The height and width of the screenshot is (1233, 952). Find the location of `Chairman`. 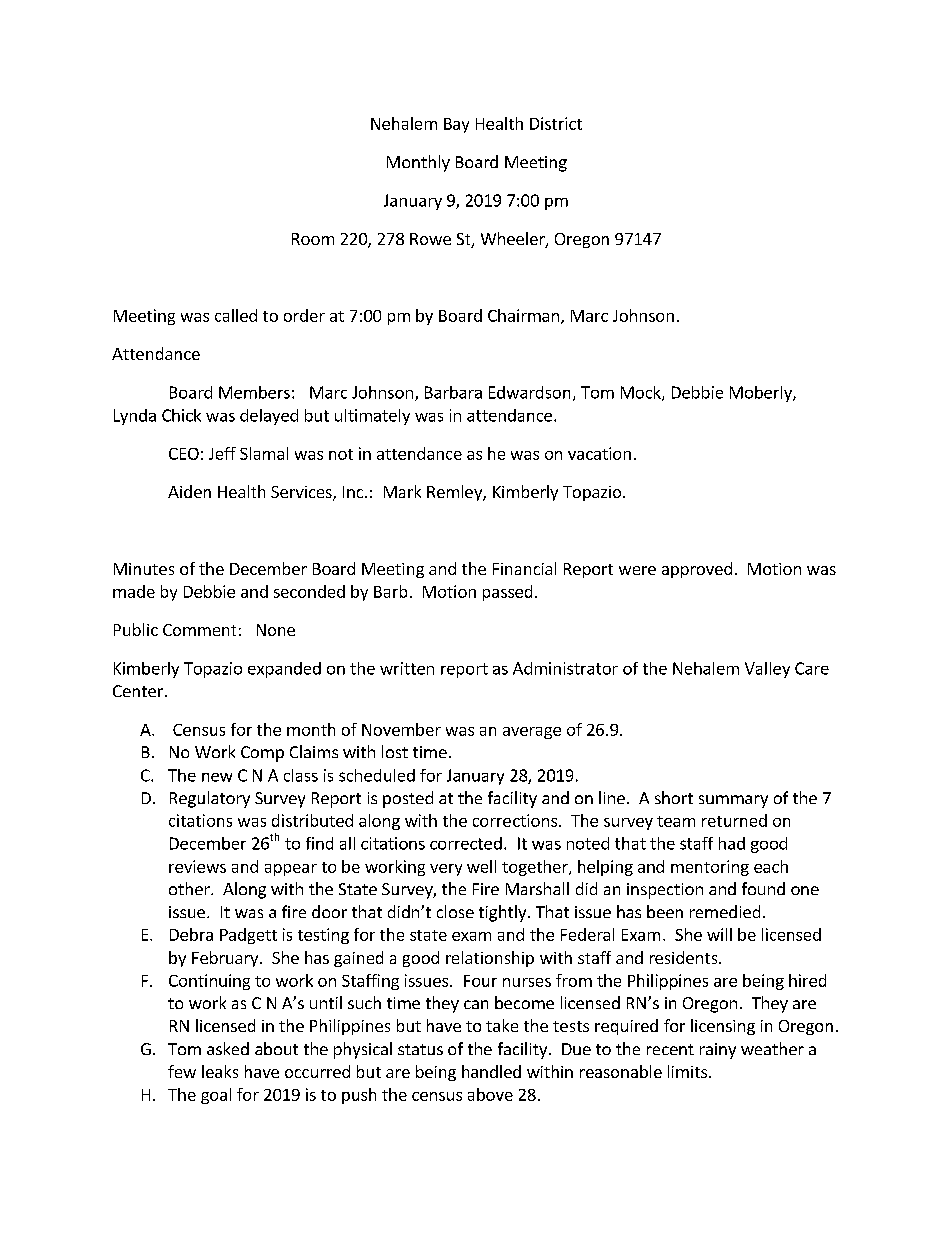

Chairman is located at coordinates (523, 315).
